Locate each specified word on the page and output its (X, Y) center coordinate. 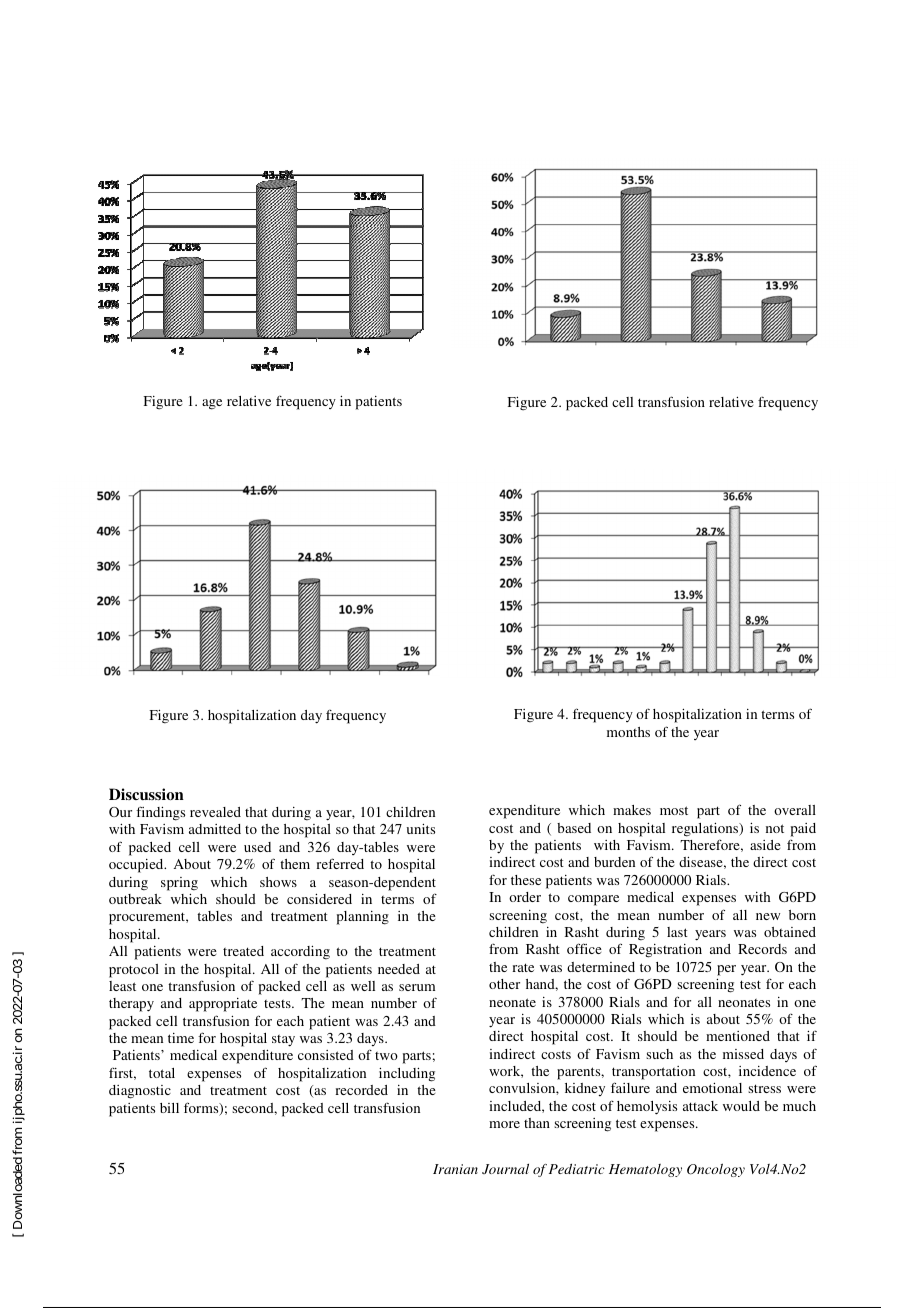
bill (169, 1108)
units (421, 829)
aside (765, 845)
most (674, 810)
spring (179, 884)
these (526, 880)
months (628, 732)
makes (632, 810)
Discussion (146, 794)
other (504, 984)
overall (795, 810)
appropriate (223, 1005)
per (726, 970)
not (775, 828)
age (212, 404)
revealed (215, 812)
